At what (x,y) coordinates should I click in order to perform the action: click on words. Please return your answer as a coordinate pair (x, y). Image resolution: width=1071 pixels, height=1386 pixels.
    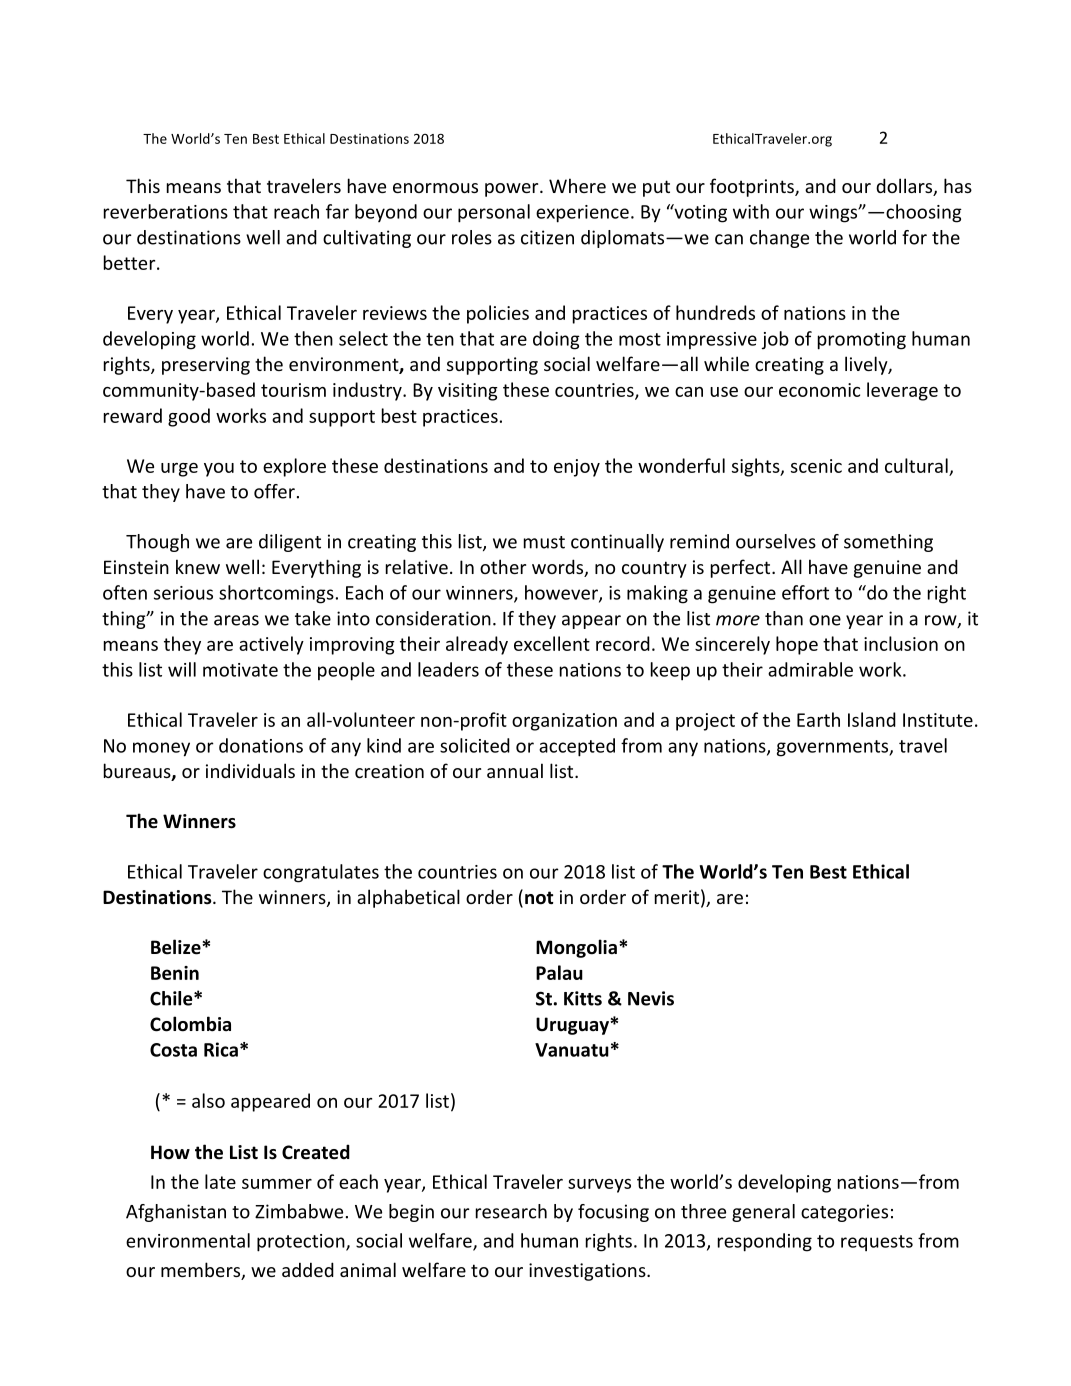
    Looking at the image, I should click on (559, 568).
